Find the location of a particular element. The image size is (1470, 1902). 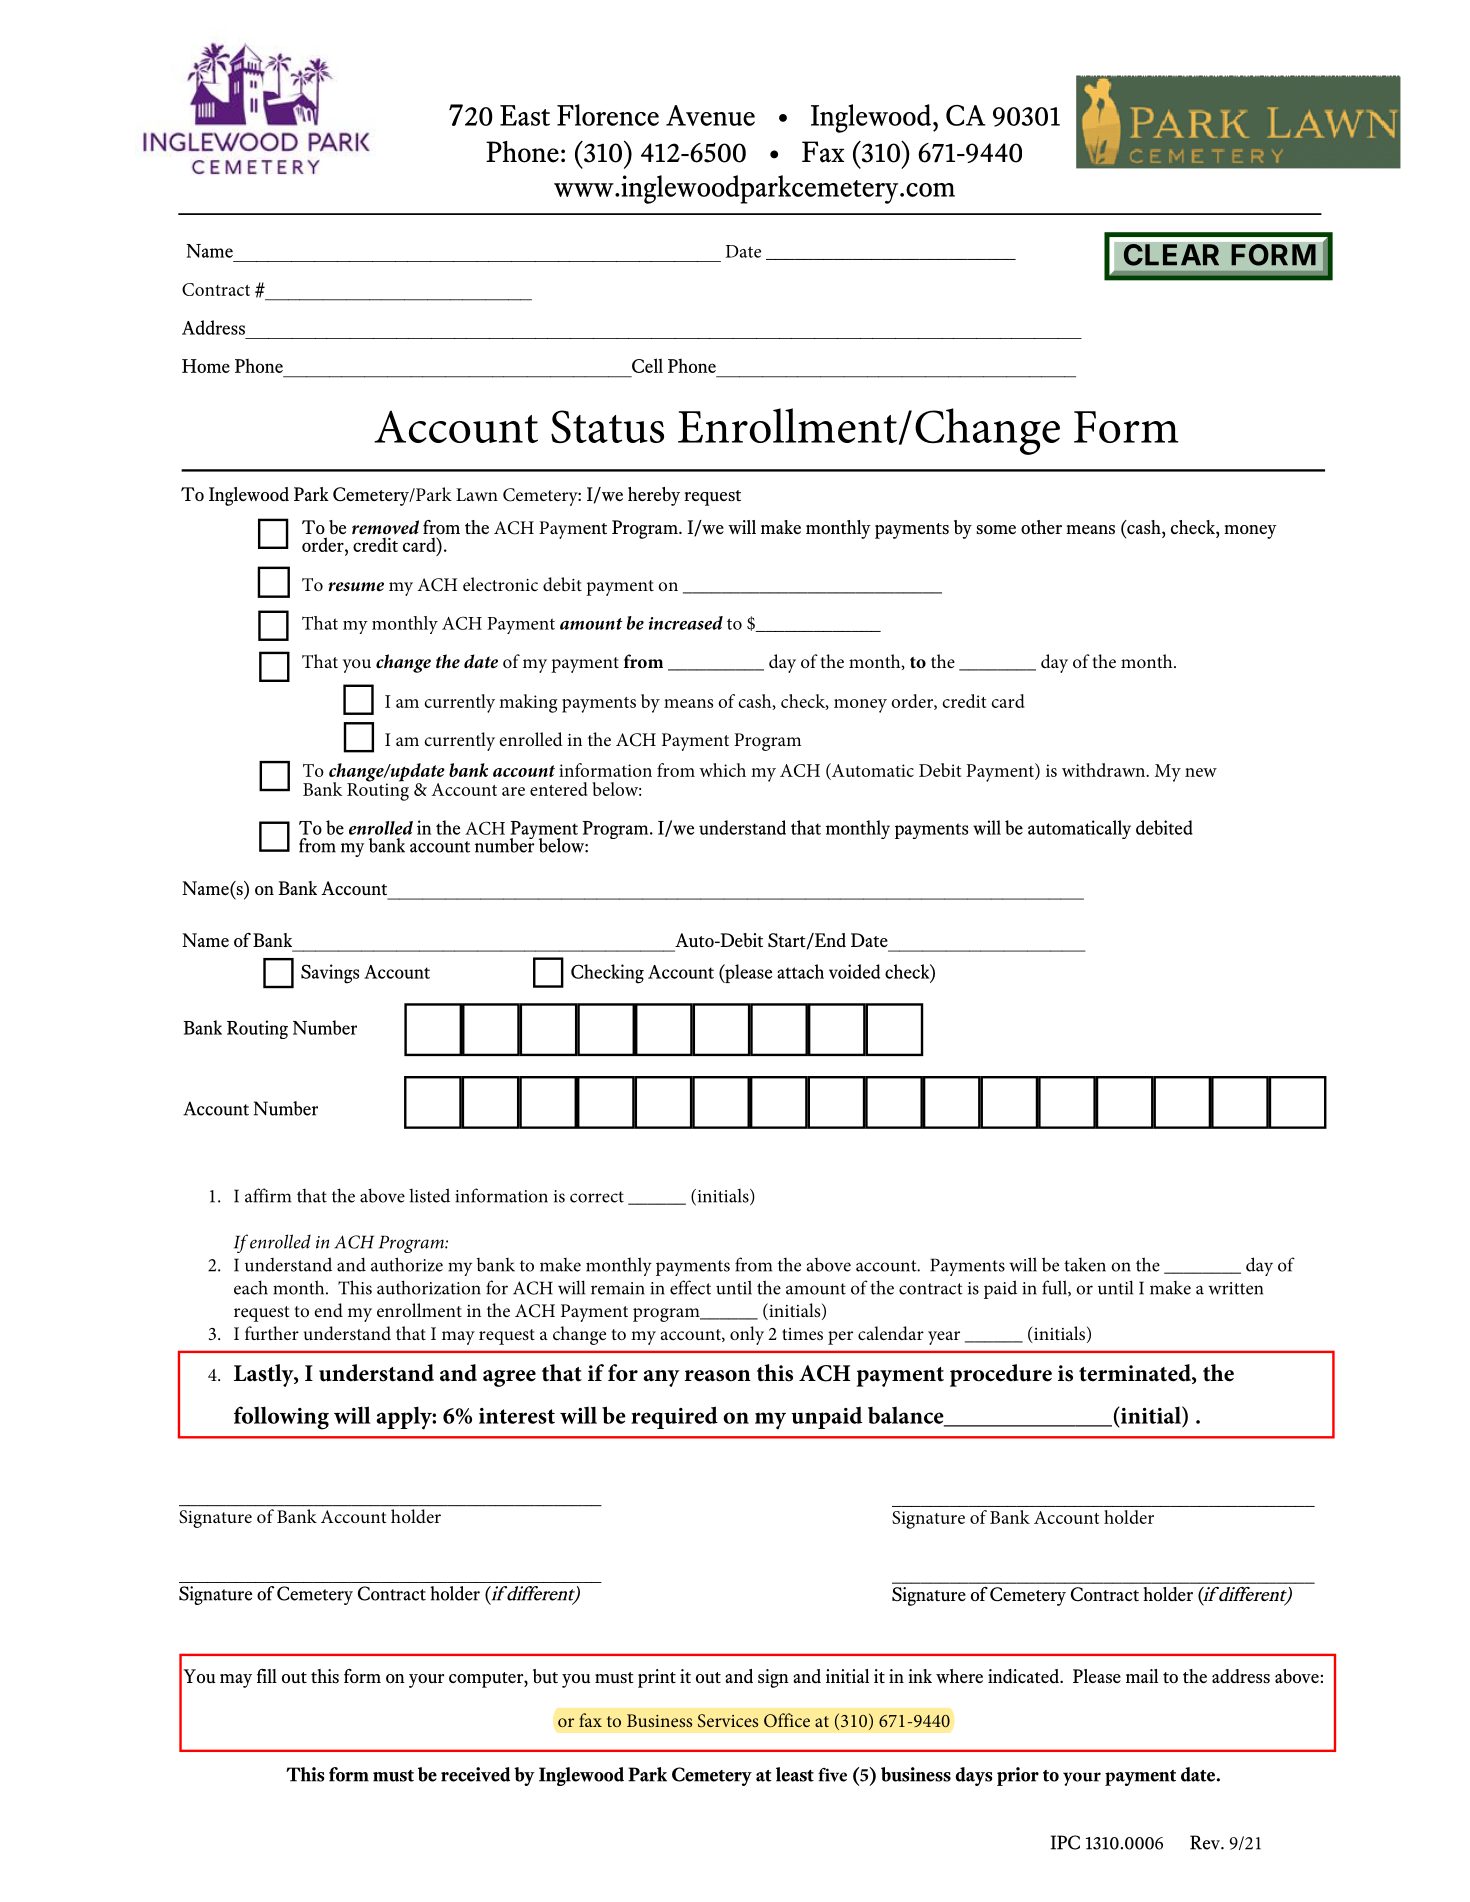

resume is located at coordinates (356, 587).
